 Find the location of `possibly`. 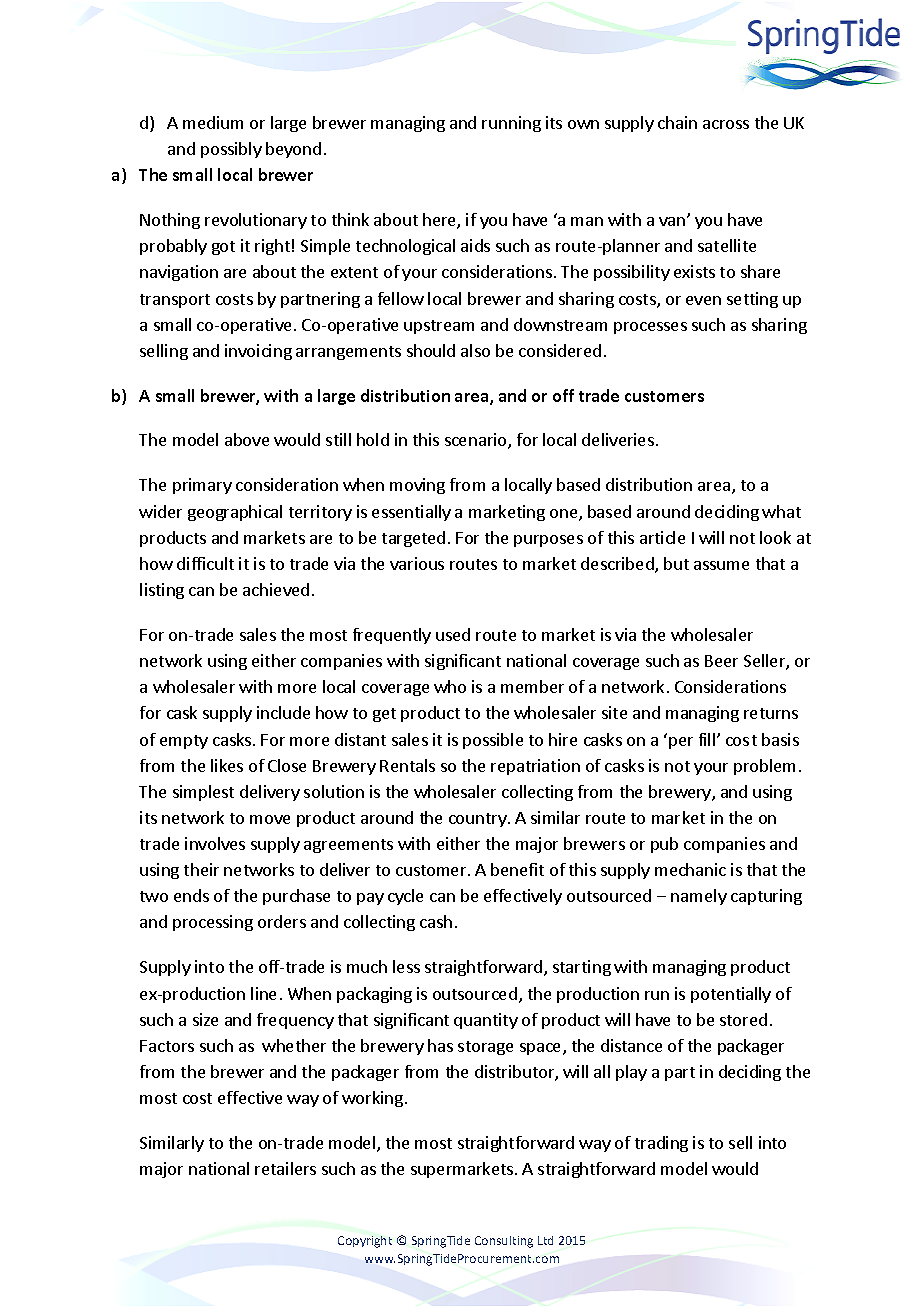

possibly is located at coordinates (231, 150).
